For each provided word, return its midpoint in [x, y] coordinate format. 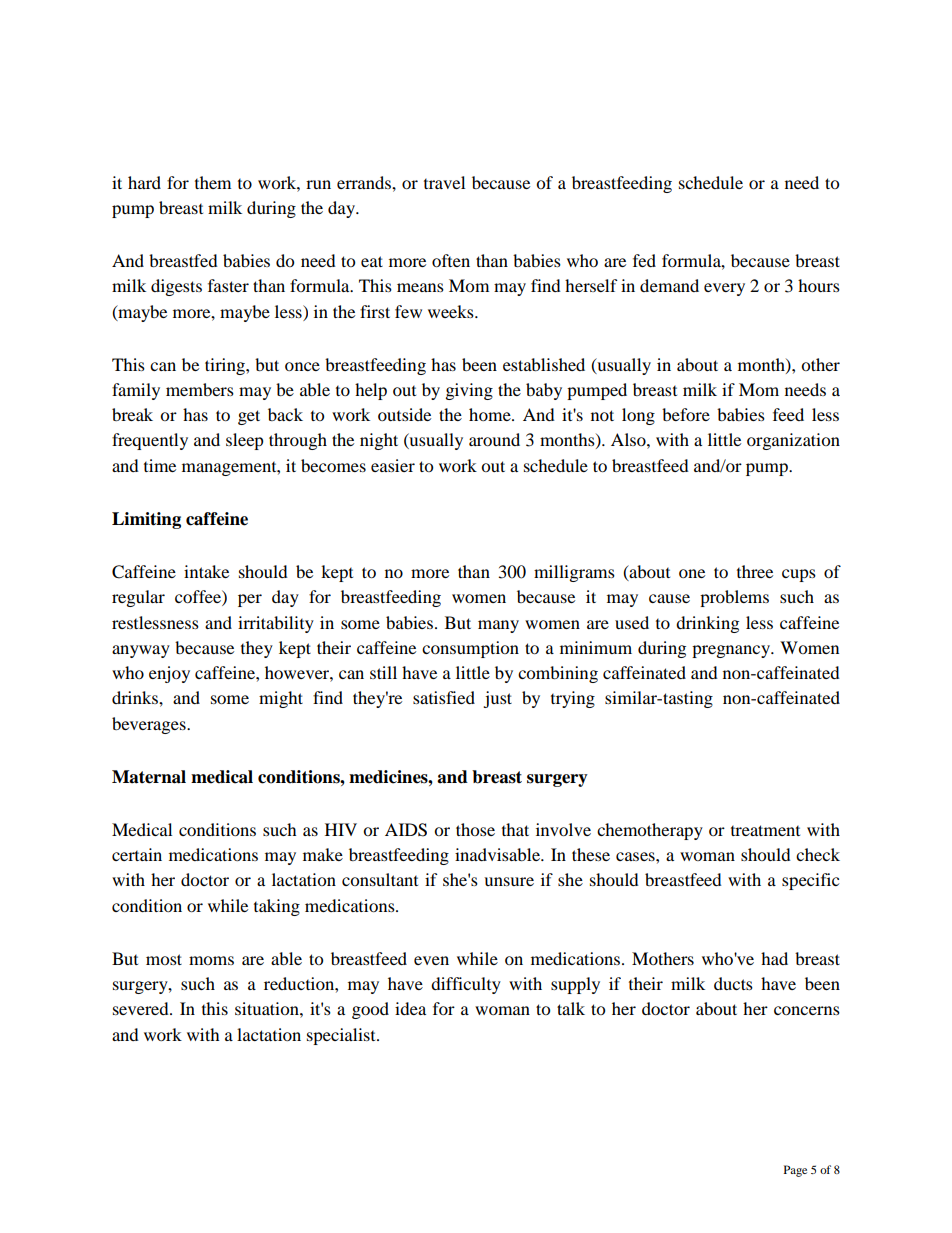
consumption [470, 649]
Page [795, 1171]
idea [410, 1008]
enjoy [169, 674]
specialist [342, 1036]
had [774, 958]
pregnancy [732, 651]
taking [277, 907]
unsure [509, 881]
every [724, 289]
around [494, 439]
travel [444, 182]
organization [793, 441]
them [213, 182]
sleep [245, 441]
